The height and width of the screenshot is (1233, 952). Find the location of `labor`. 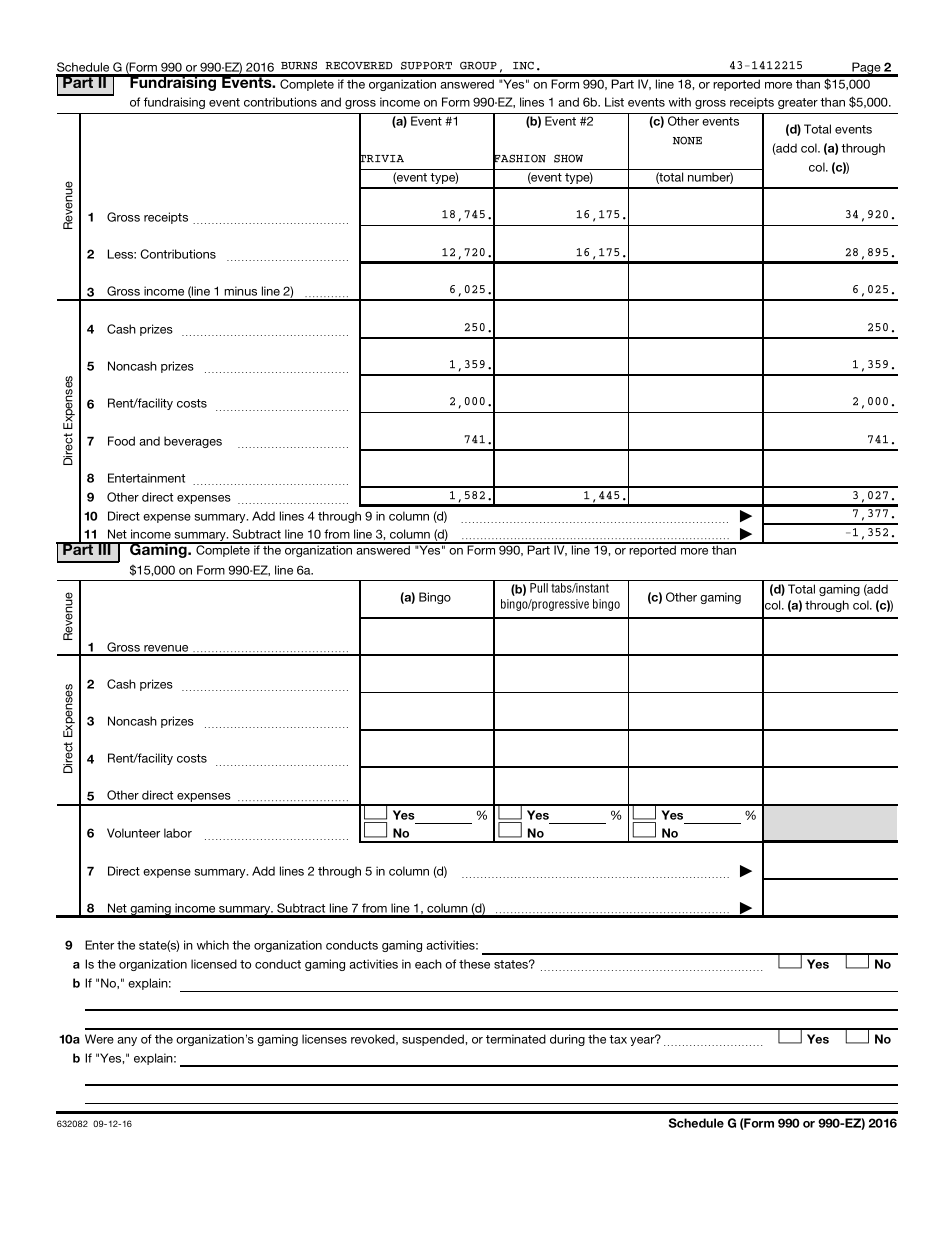

labor is located at coordinates (178, 833).
